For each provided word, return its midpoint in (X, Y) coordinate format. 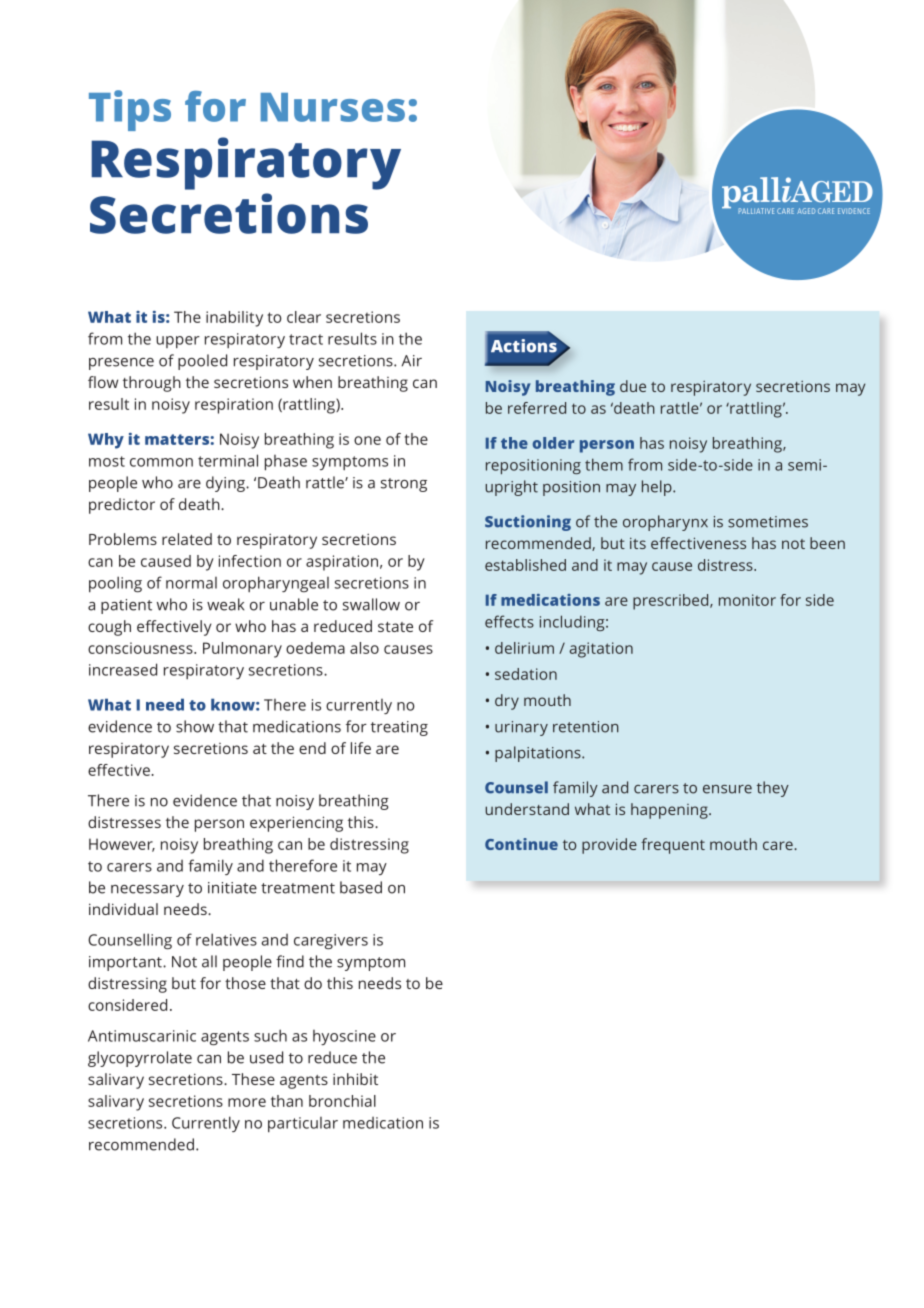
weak (225, 604)
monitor (747, 600)
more (247, 1102)
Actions (525, 345)
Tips (130, 110)
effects (509, 621)
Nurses (333, 107)
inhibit (355, 1079)
